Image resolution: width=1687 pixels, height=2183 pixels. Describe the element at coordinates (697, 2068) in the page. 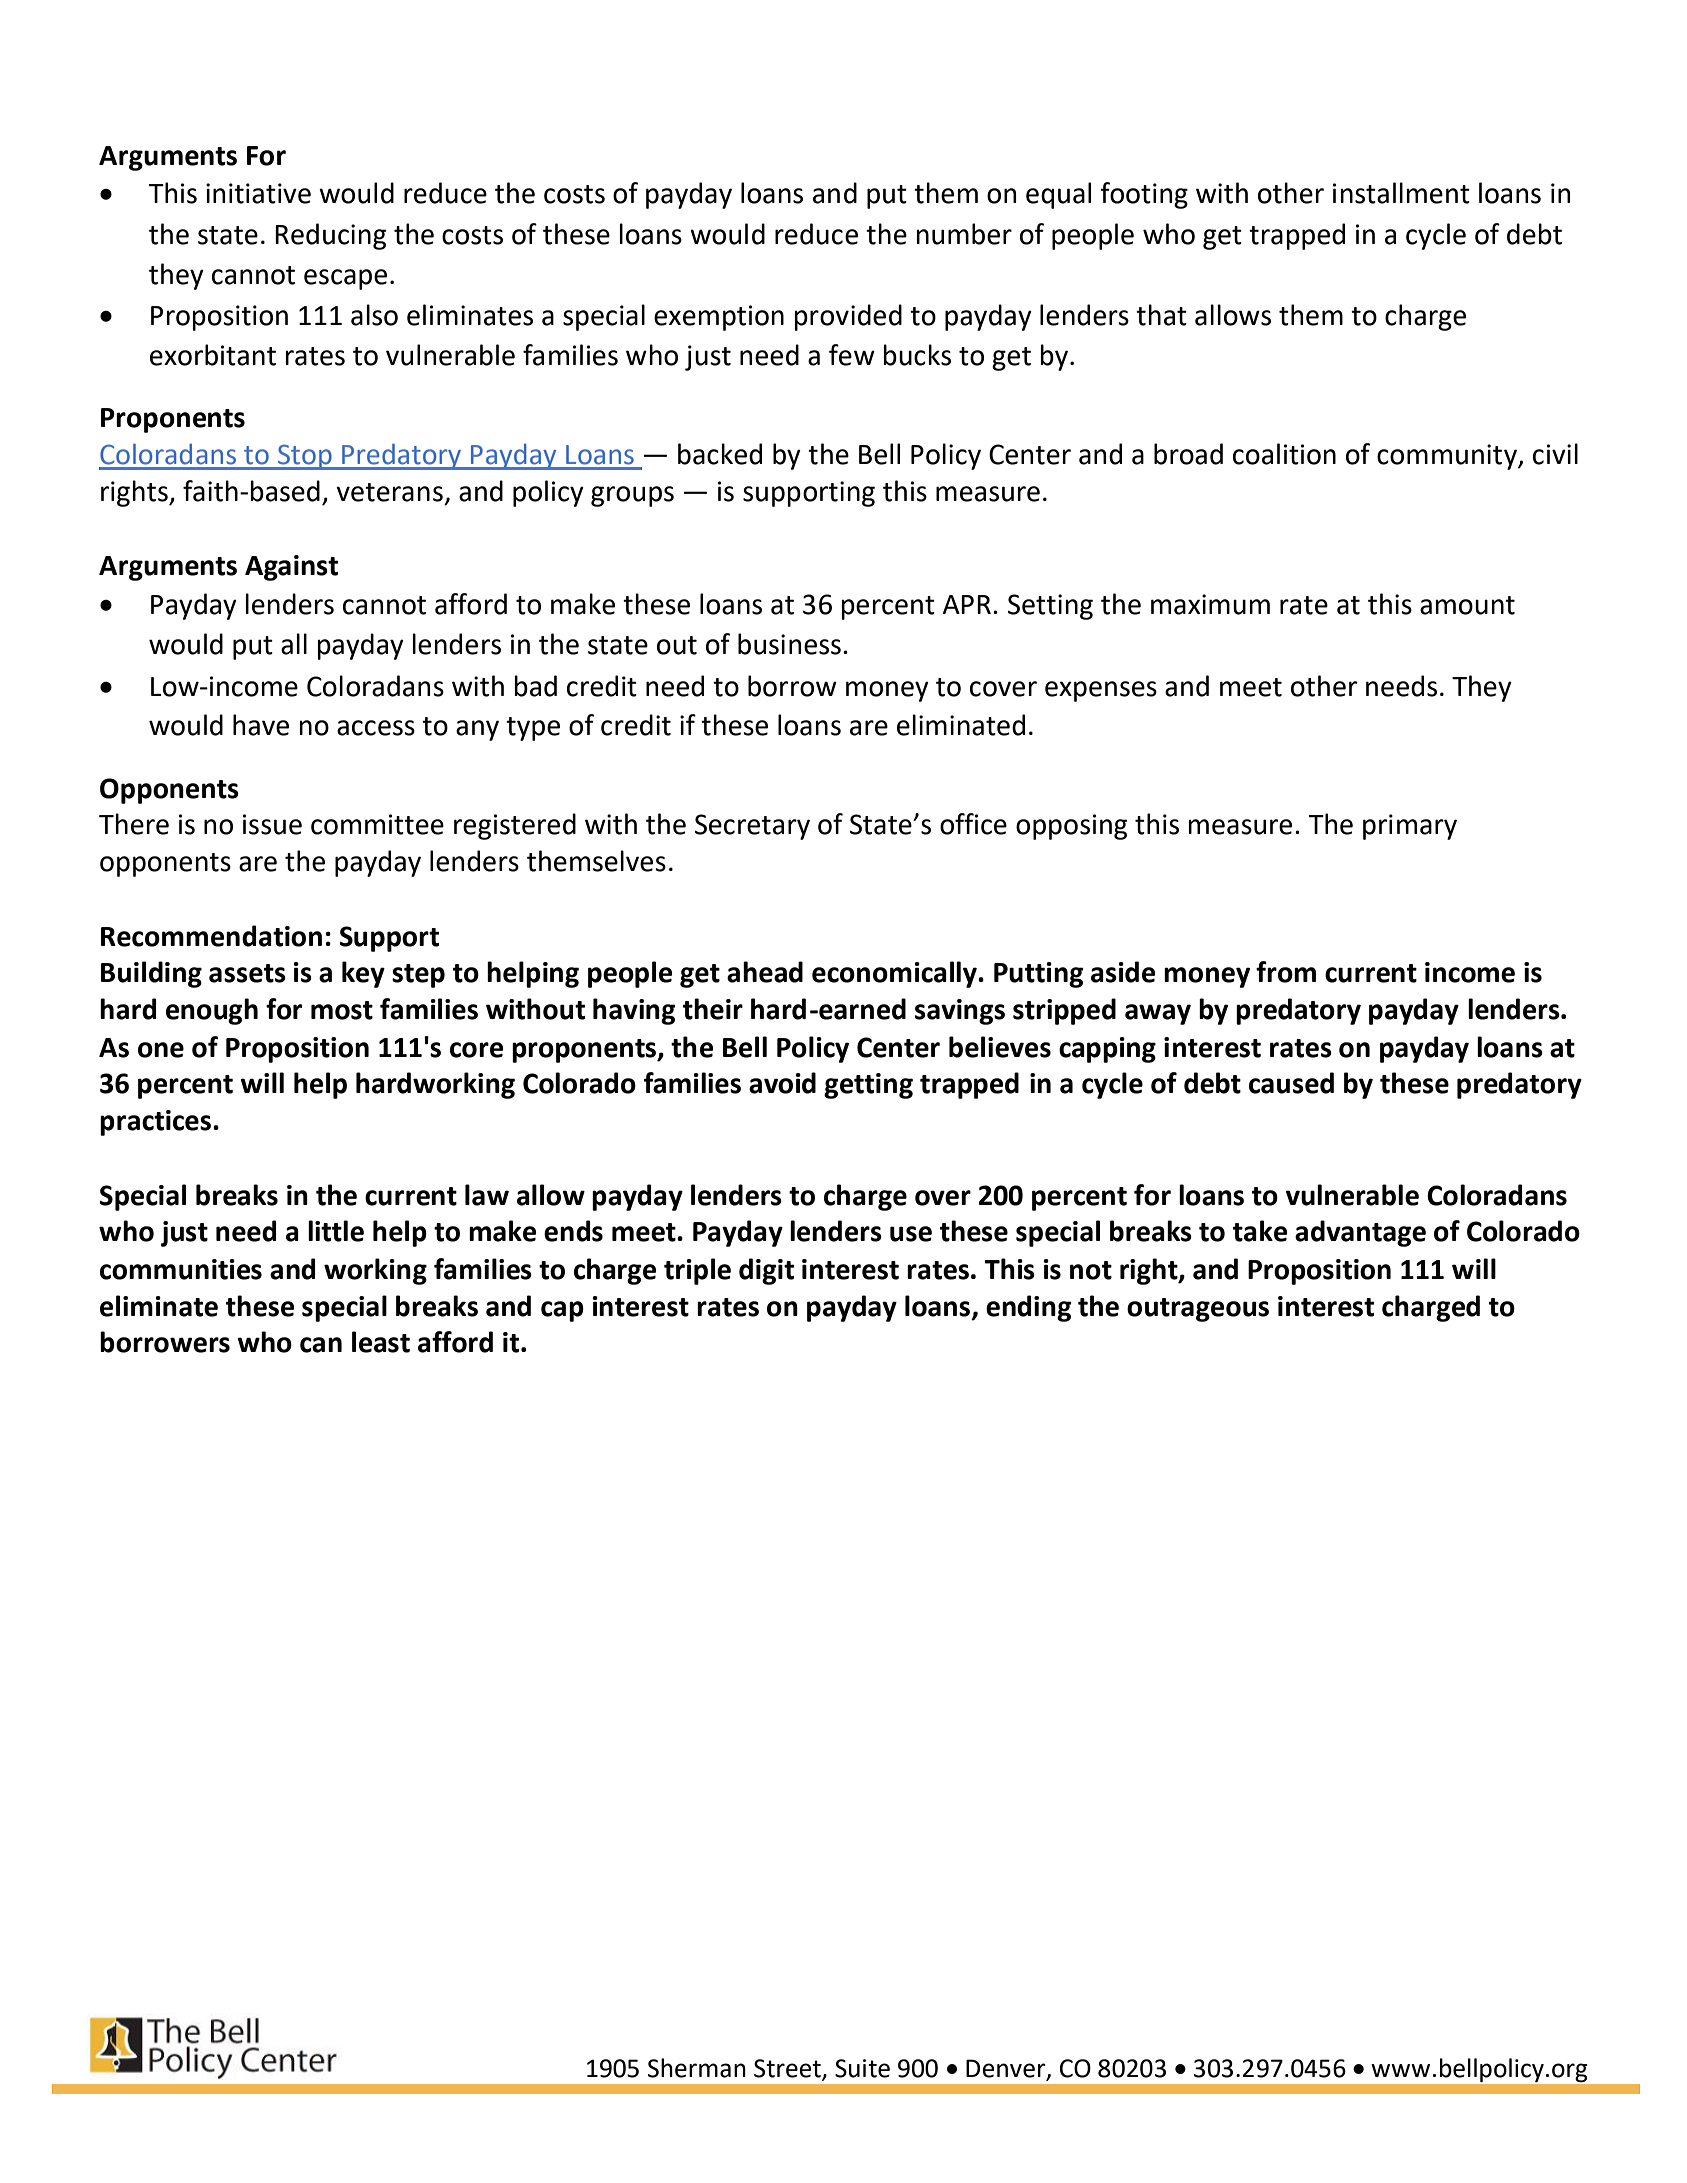

I see `Sherman` at that location.
